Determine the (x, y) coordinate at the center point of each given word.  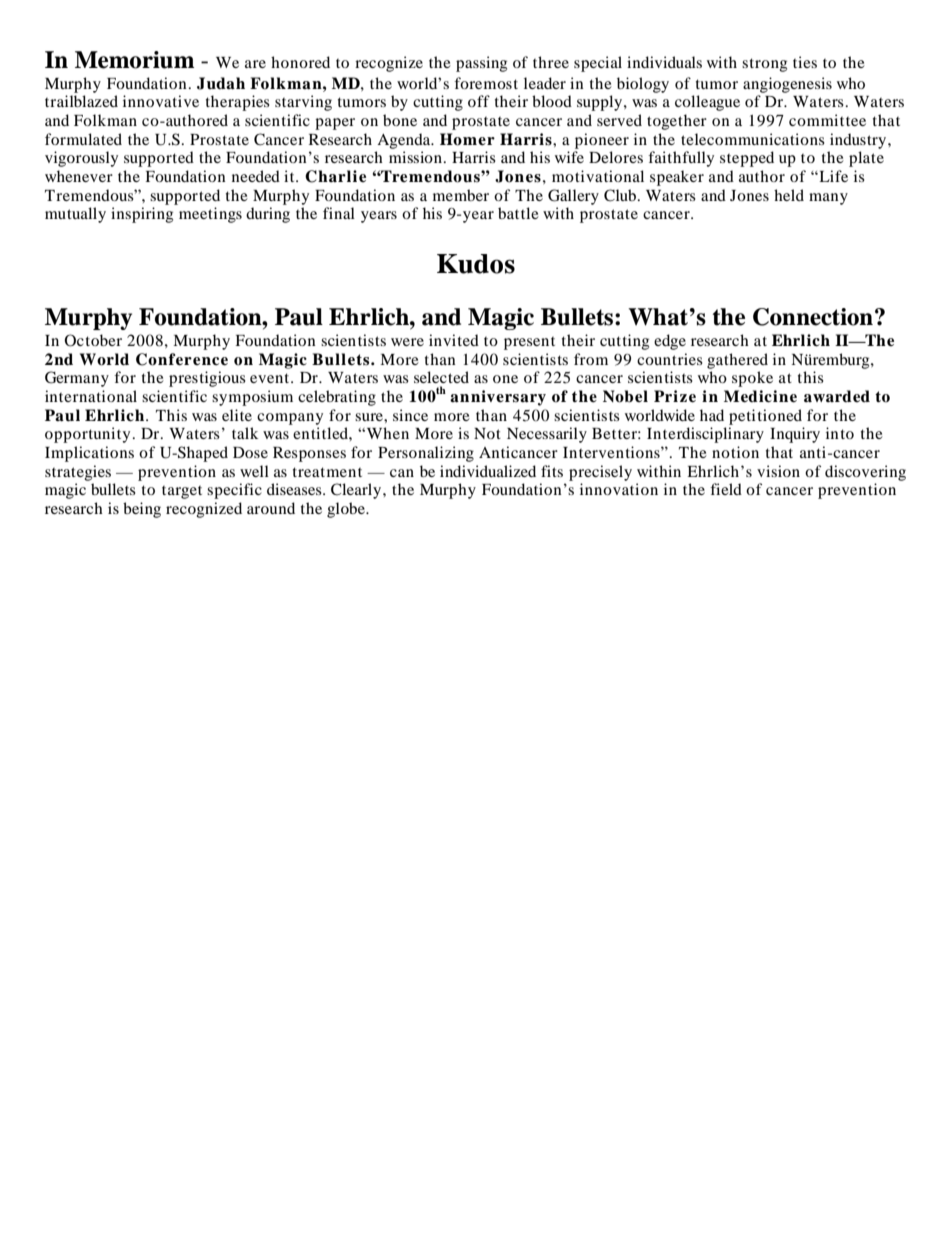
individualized (488, 471)
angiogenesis (787, 85)
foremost (486, 83)
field (726, 489)
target (182, 492)
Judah (221, 83)
